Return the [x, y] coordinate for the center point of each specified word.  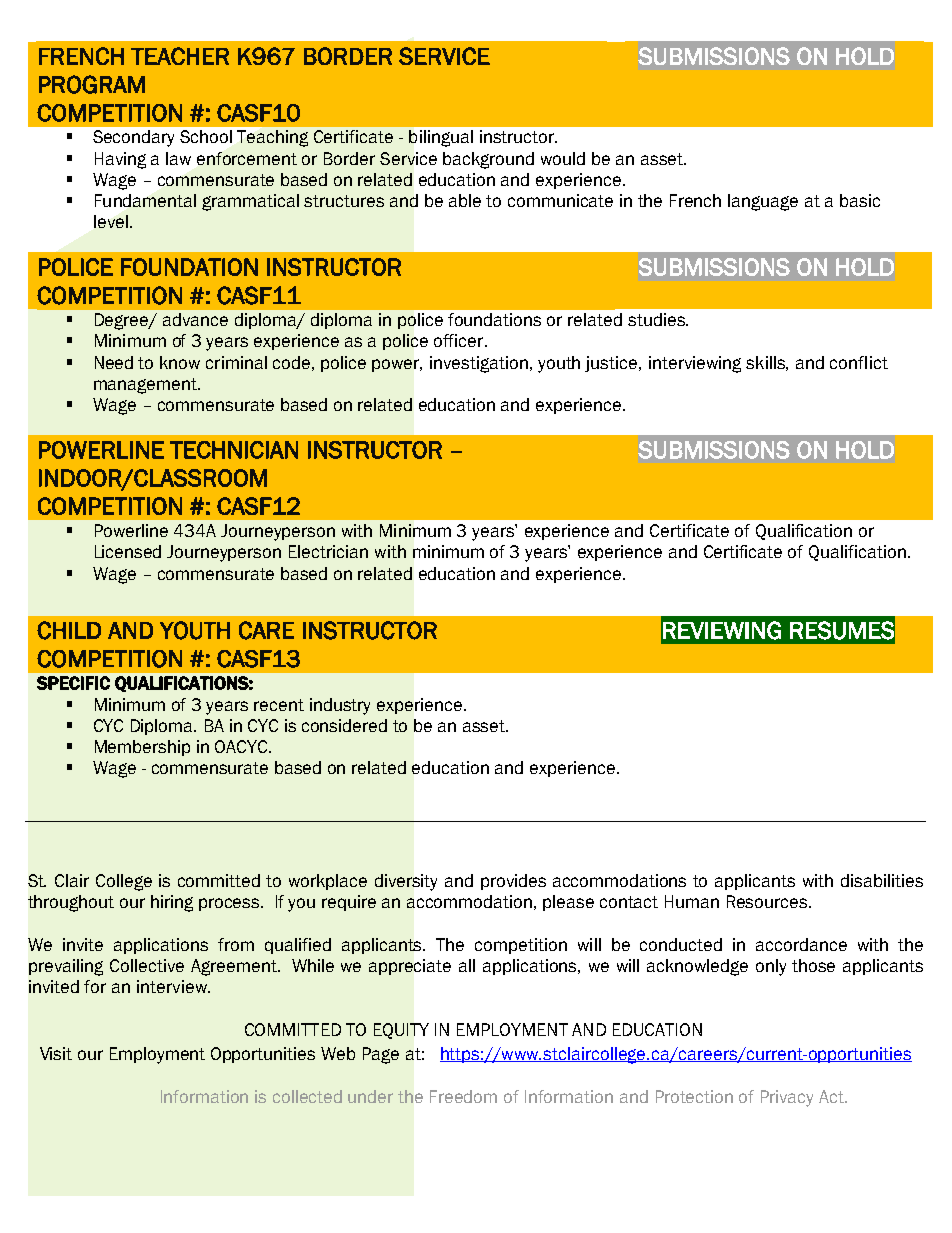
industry [340, 706]
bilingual [441, 138]
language [763, 202]
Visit [56, 1053]
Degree [123, 321]
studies [657, 319]
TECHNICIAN [234, 450]
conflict [859, 362]
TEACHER [180, 56]
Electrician [328, 551]
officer [460, 340]
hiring [172, 903]
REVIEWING [722, 630]
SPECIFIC [73, 683]
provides [513, 882]
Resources [768, 901]
